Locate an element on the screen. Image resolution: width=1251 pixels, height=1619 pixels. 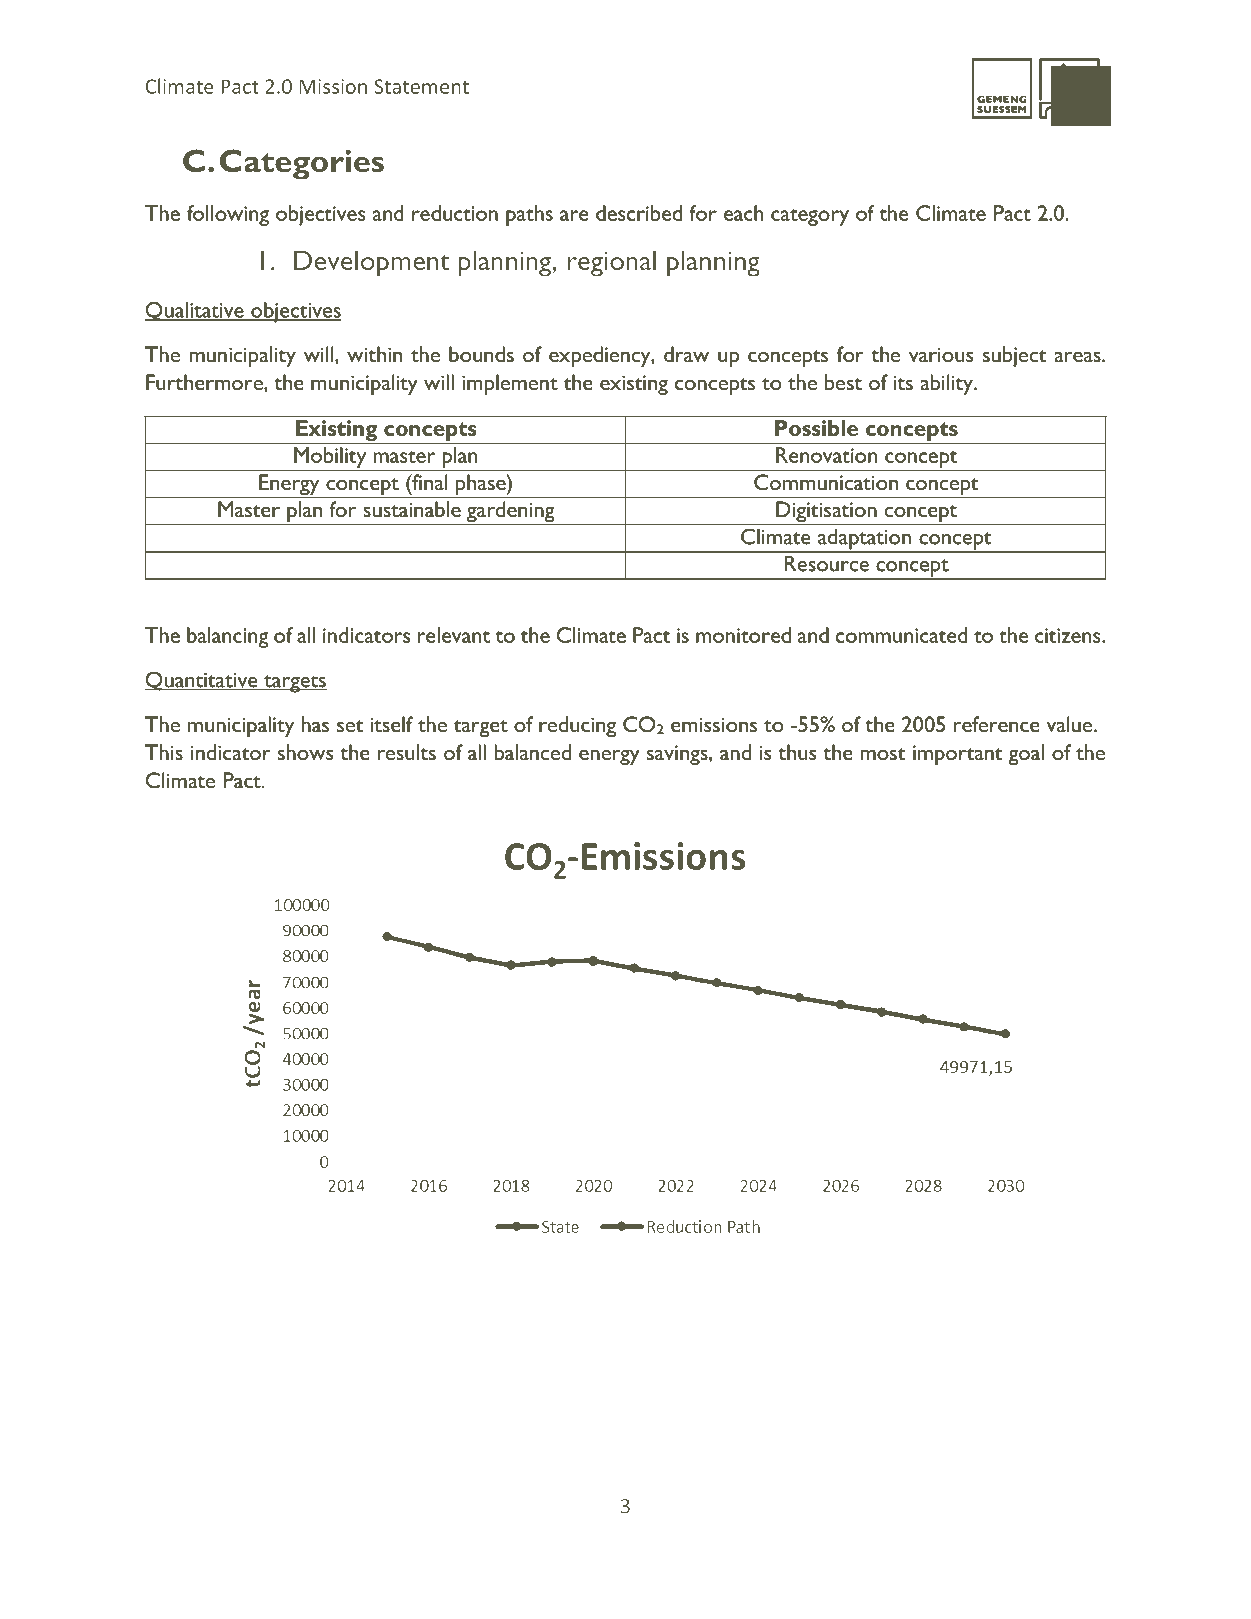
reducing is located at coordinates (577, 726).
